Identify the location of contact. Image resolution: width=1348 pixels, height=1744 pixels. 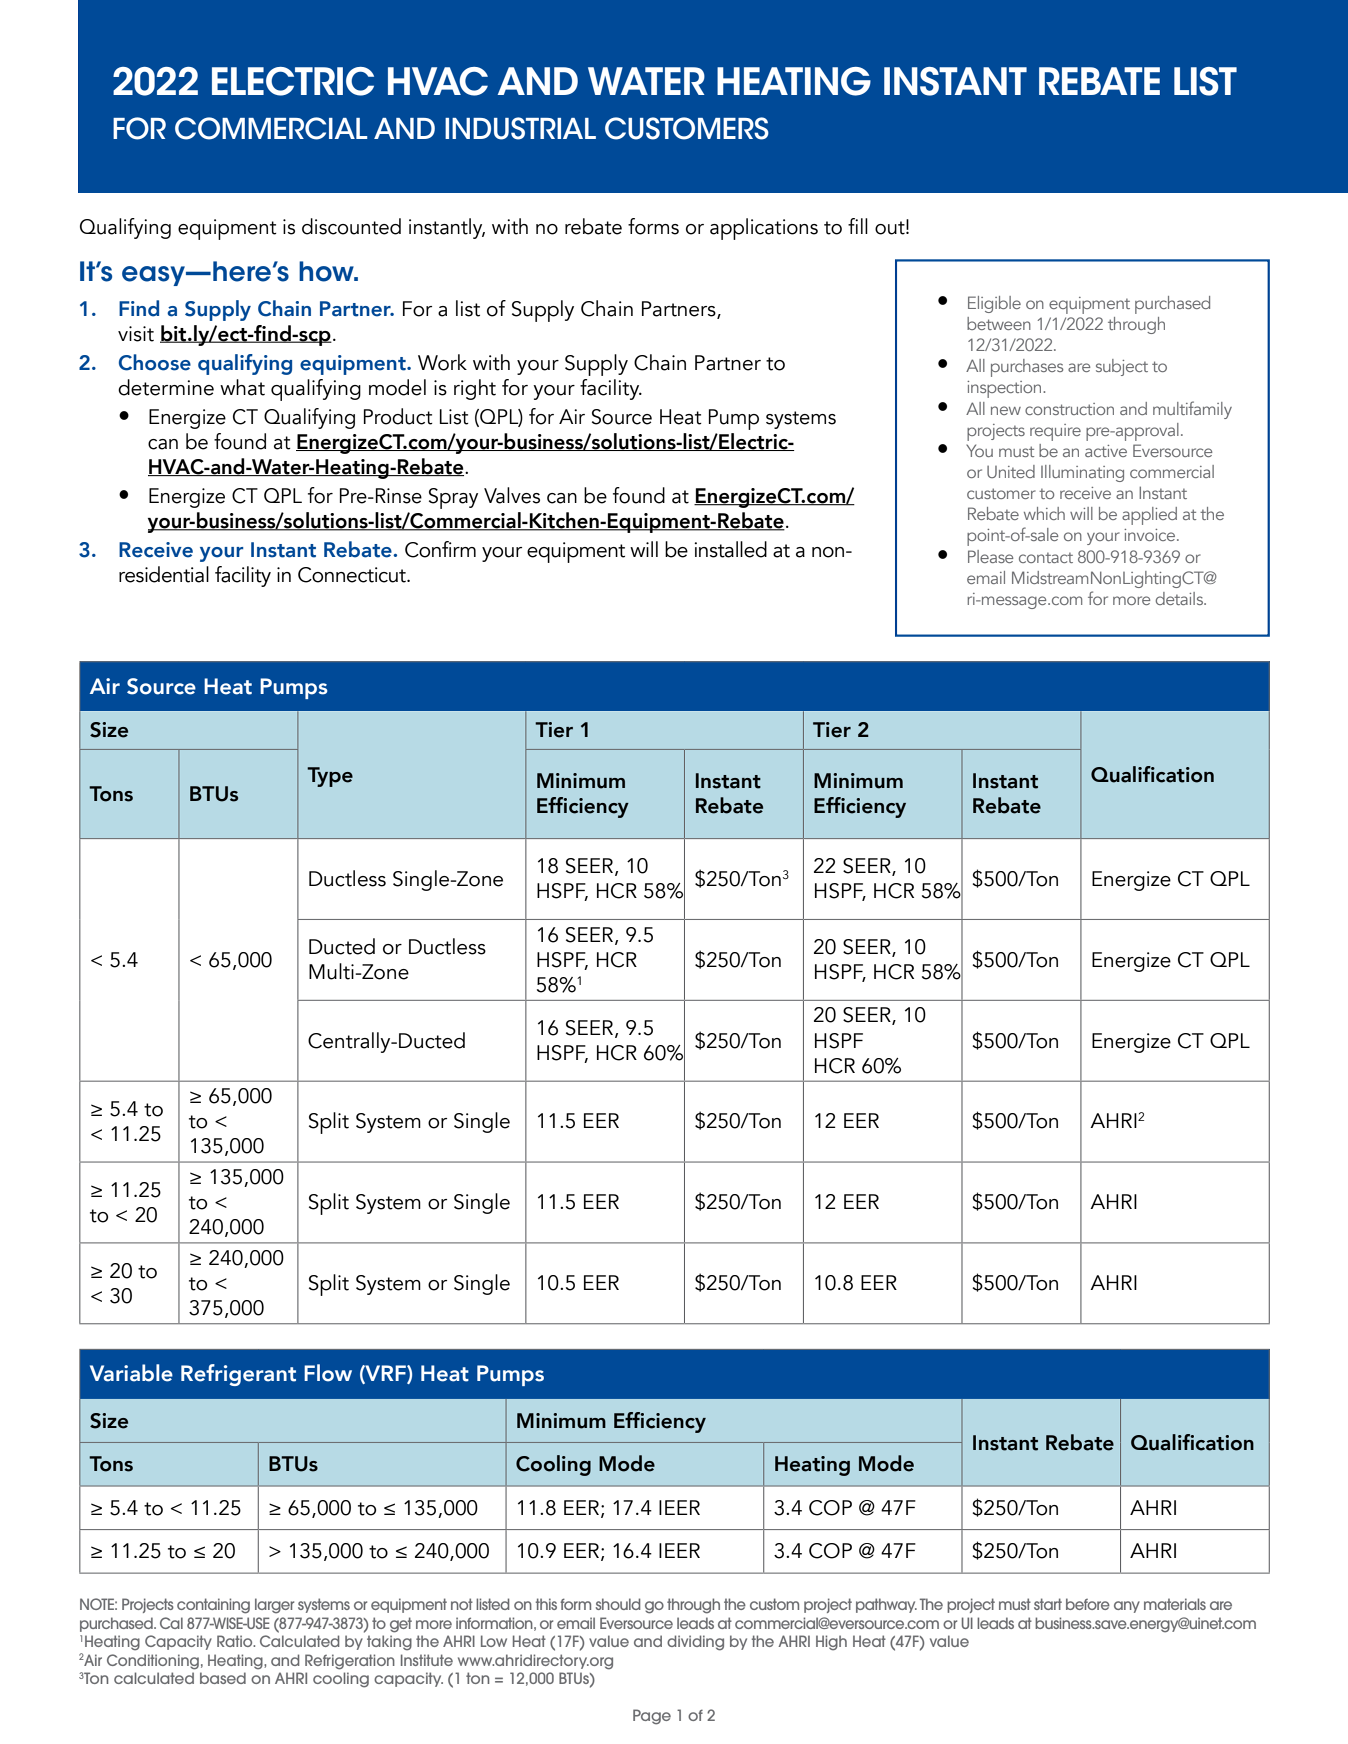
(1046, 557).
